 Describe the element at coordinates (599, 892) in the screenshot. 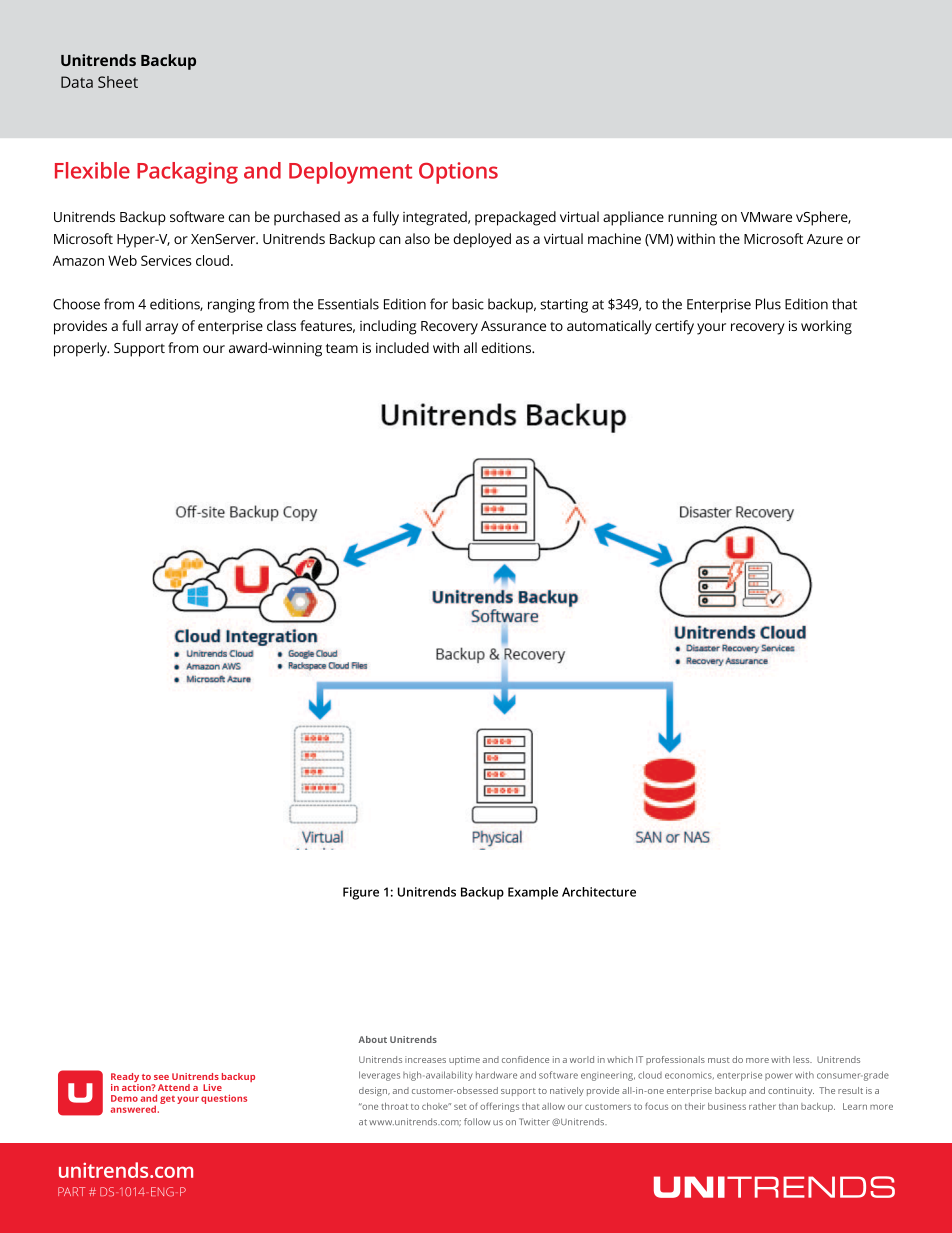

I see `Architecture` at that location.
